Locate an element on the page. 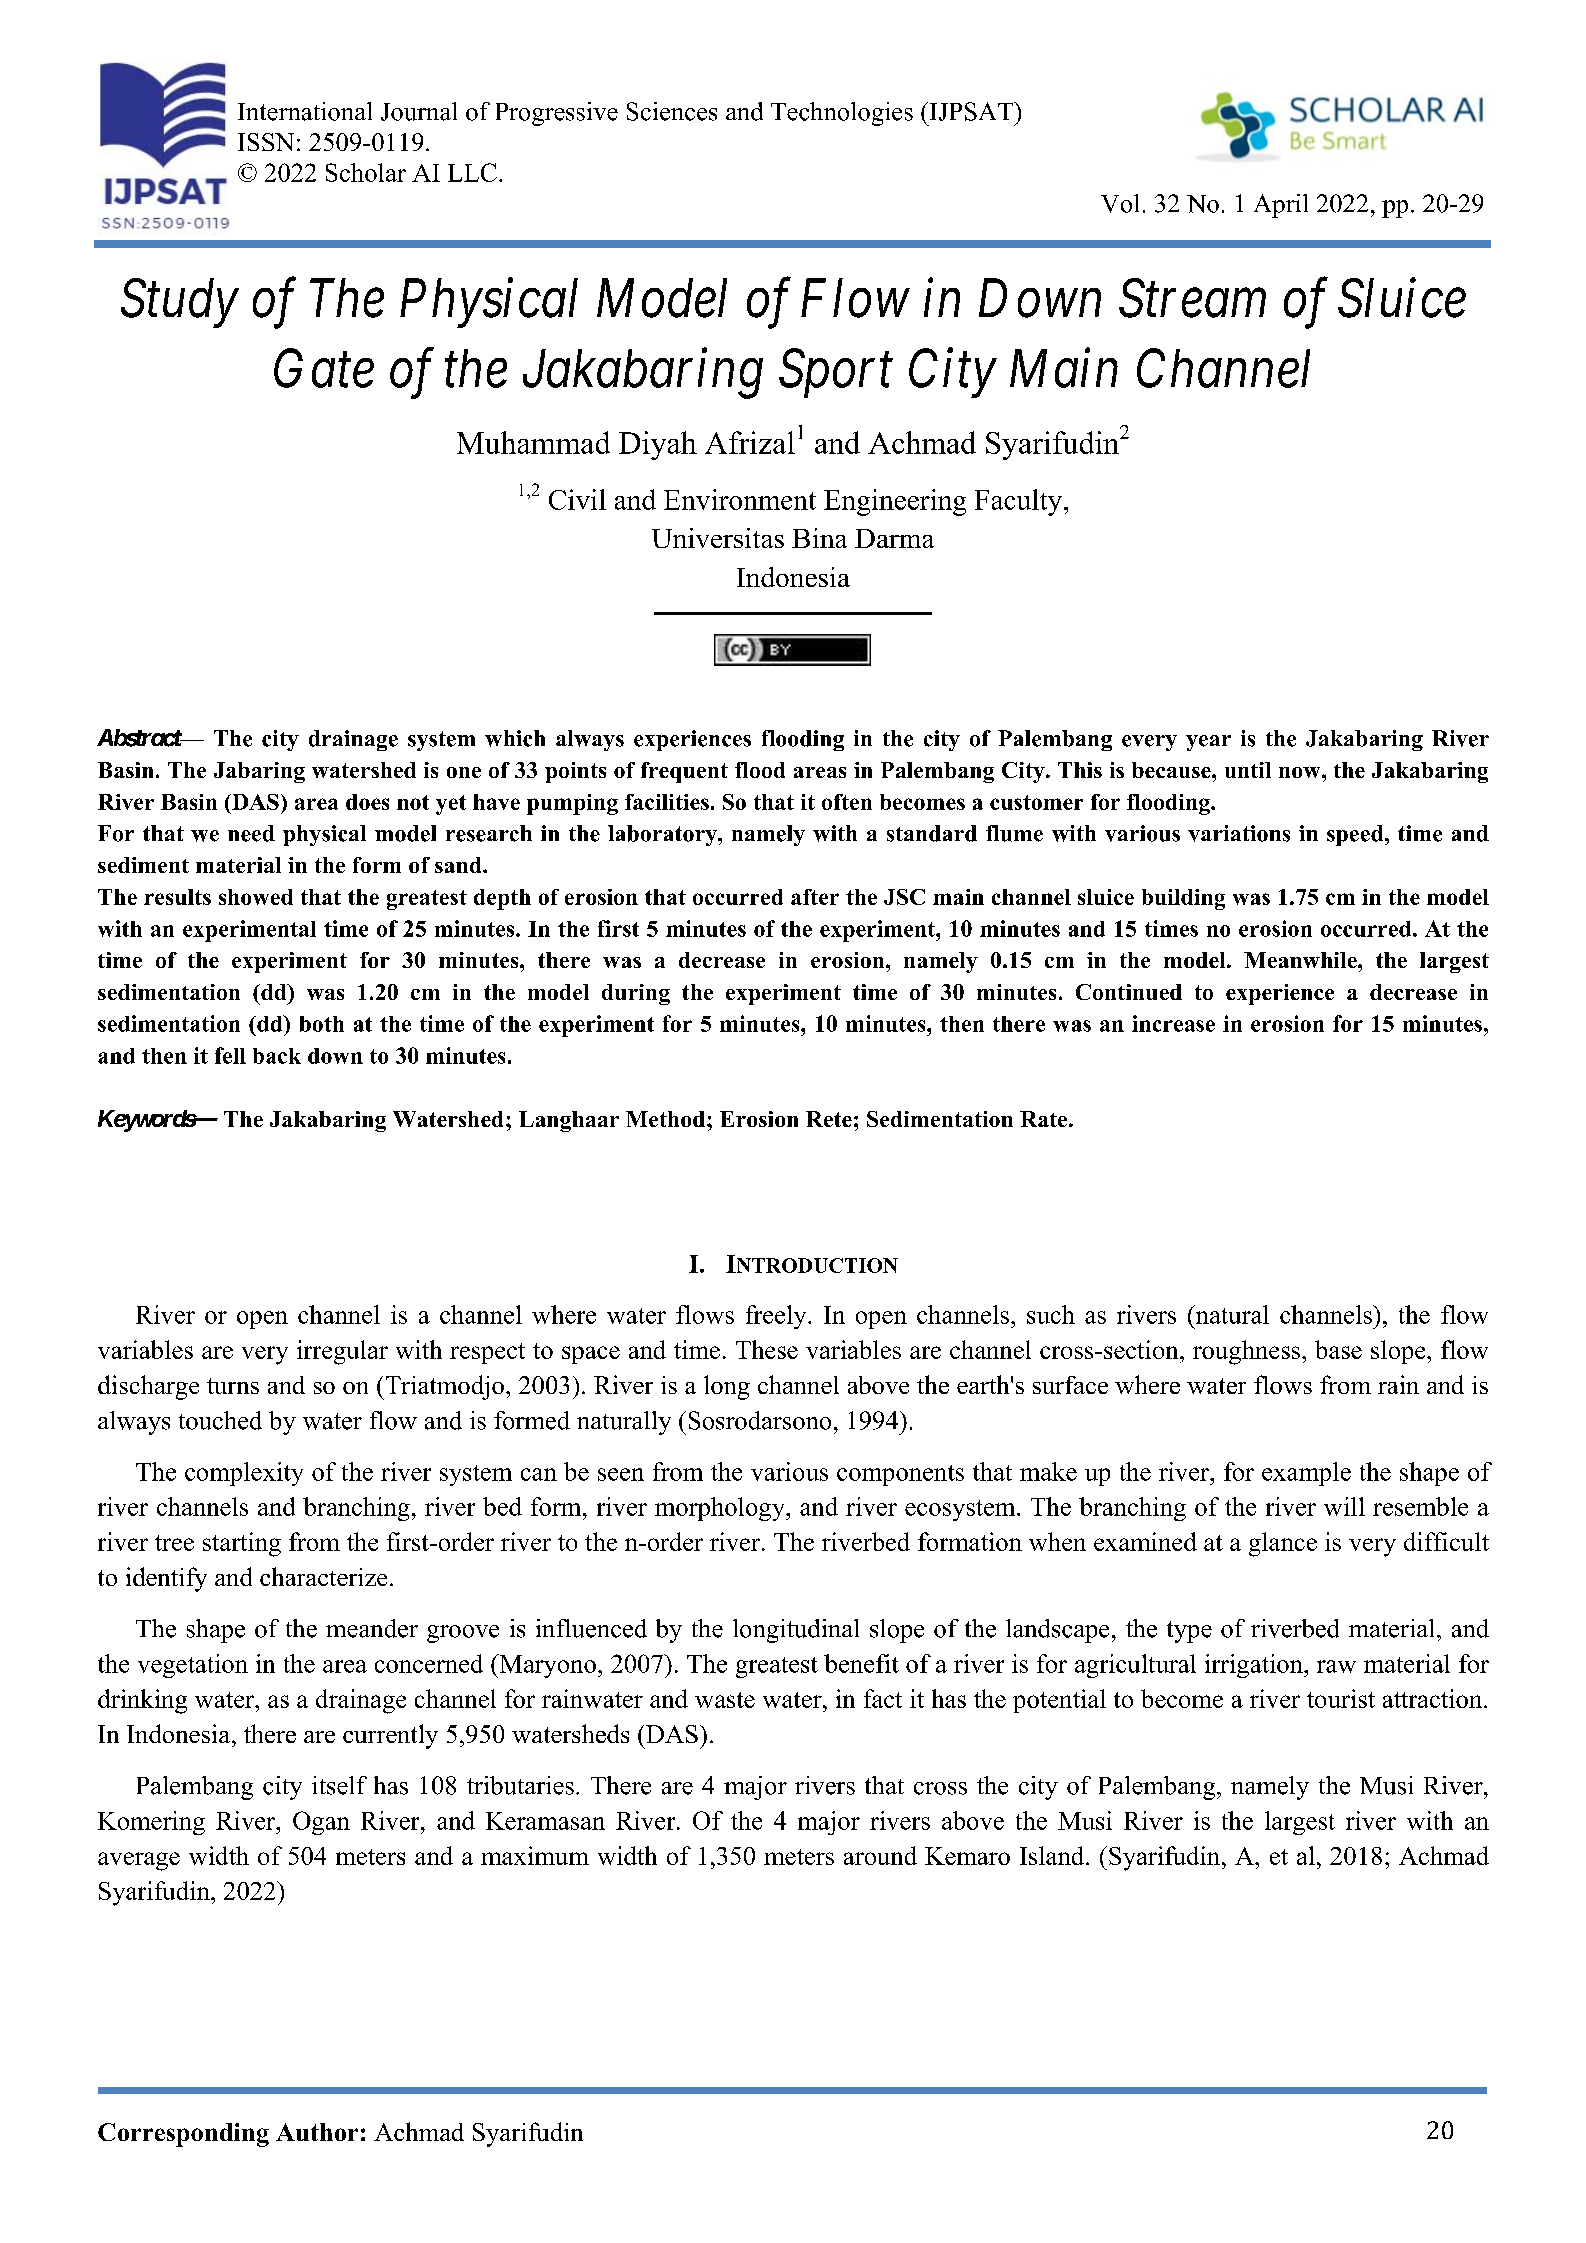 The height and width of the image is (2243, 1586). April is located at coordinates (1281, 206).
